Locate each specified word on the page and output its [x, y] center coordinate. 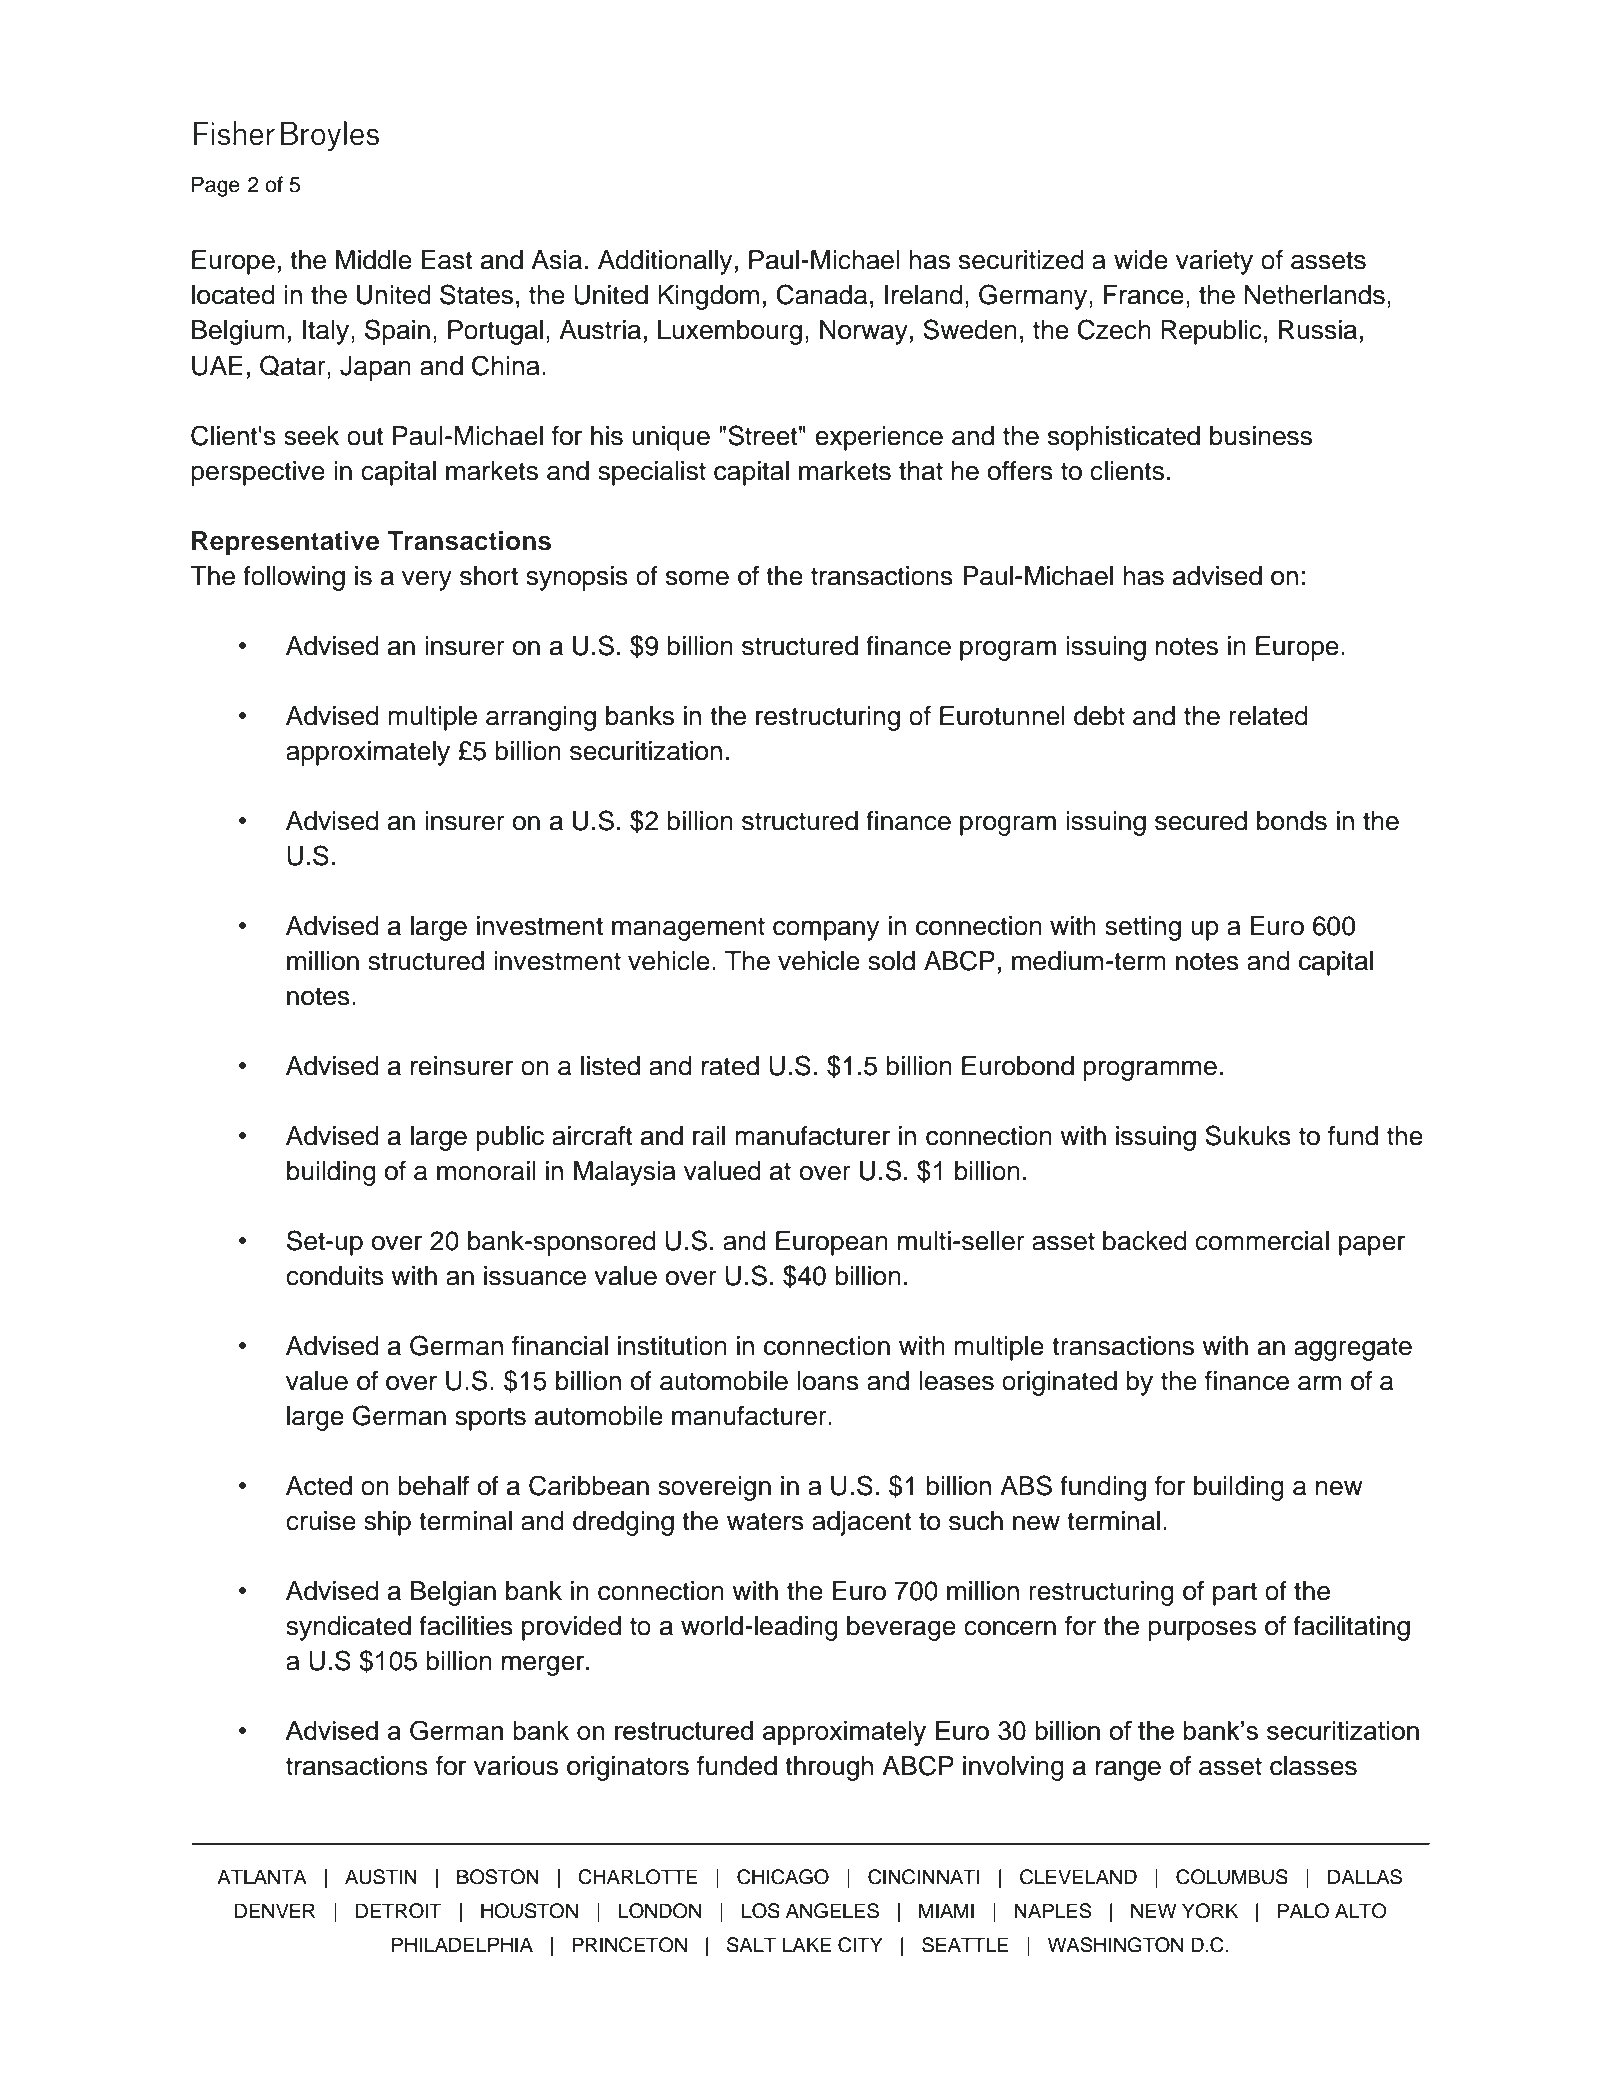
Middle [374, 260]
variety [1214, 262]
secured [1201, 821]
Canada [821, 294]
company [826, 930]
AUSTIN [381, 1877]
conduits [335, 1276]
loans [828, 1381]
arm [1319, 1383]
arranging [541, 718]
